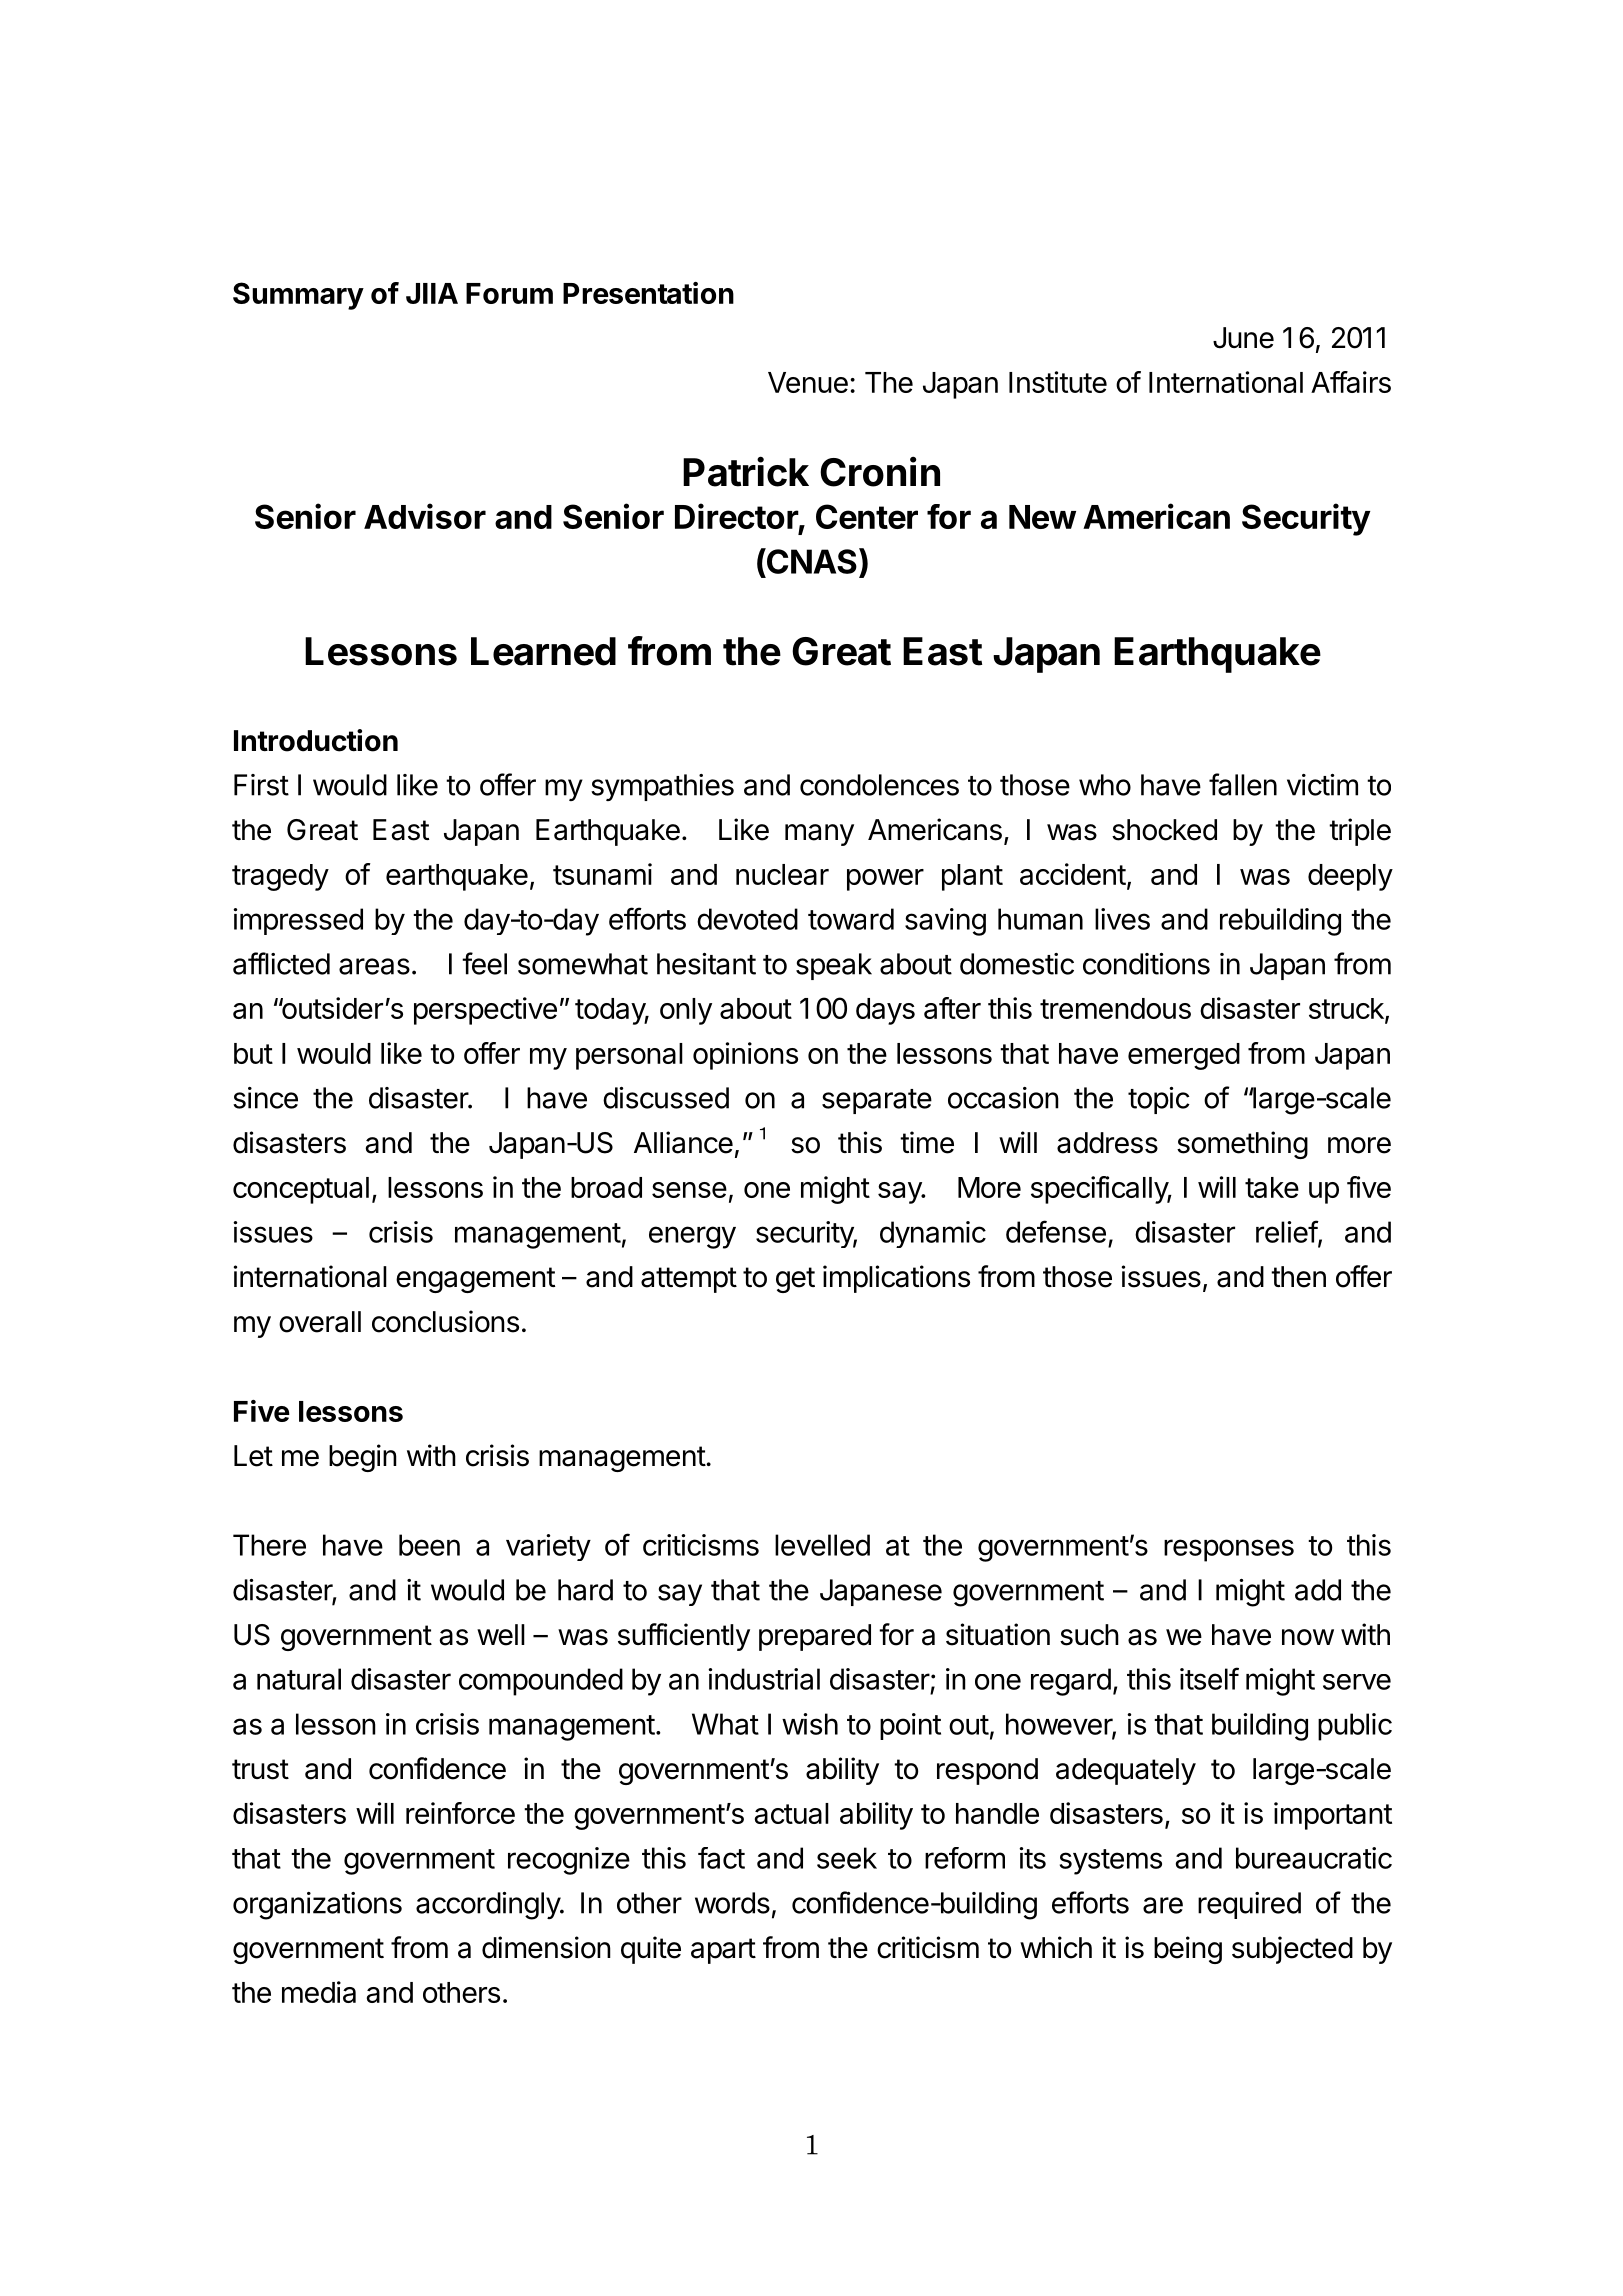  Describe the element at coordinates (723, 1951) in the image. I see `apart` at that location.
